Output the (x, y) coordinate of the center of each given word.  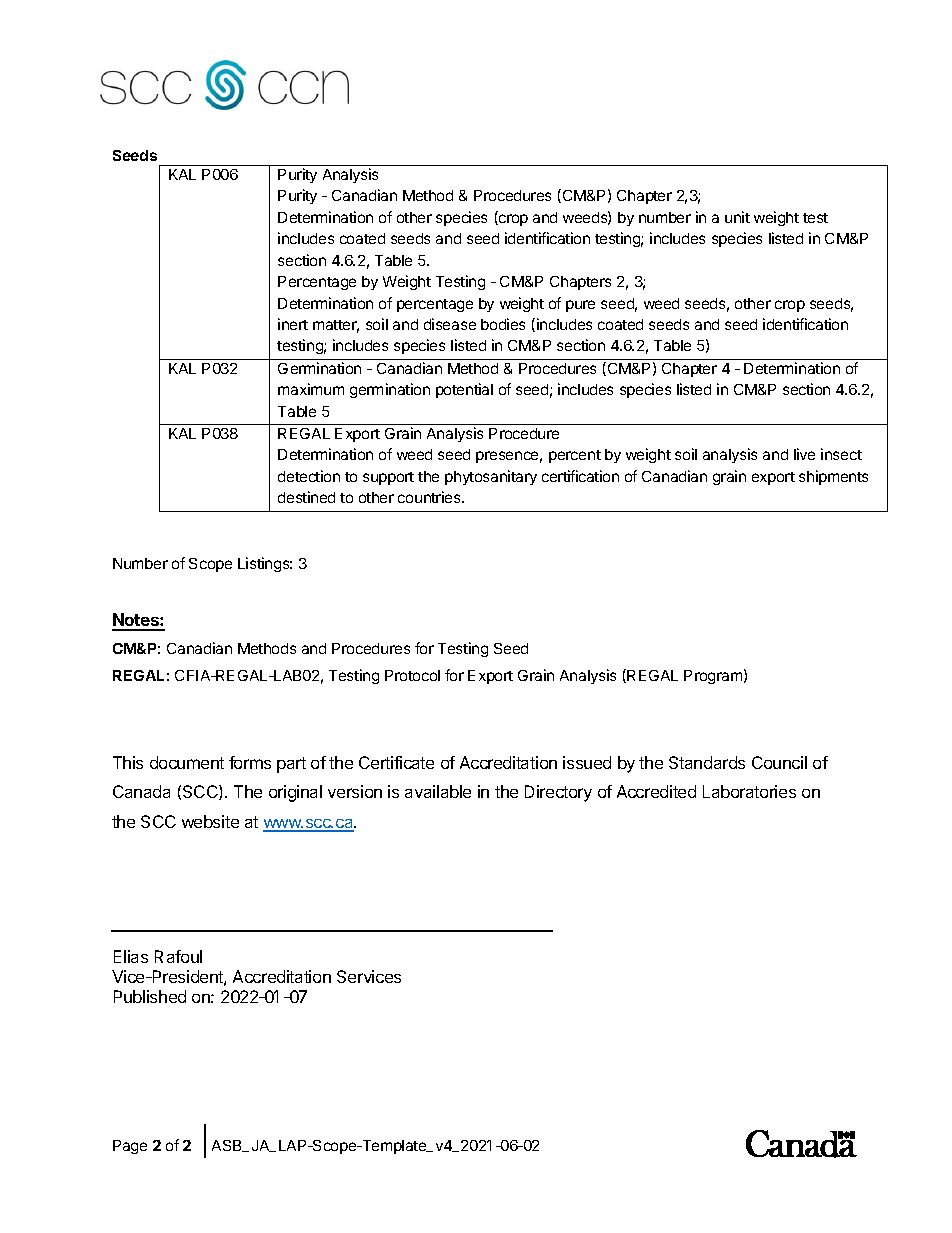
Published (150, 996)
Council (779, 762)
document (187, 762)
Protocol (412, 675)
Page (130, 1147)
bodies (503, 324)
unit (737, 217)
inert (293, 324)
